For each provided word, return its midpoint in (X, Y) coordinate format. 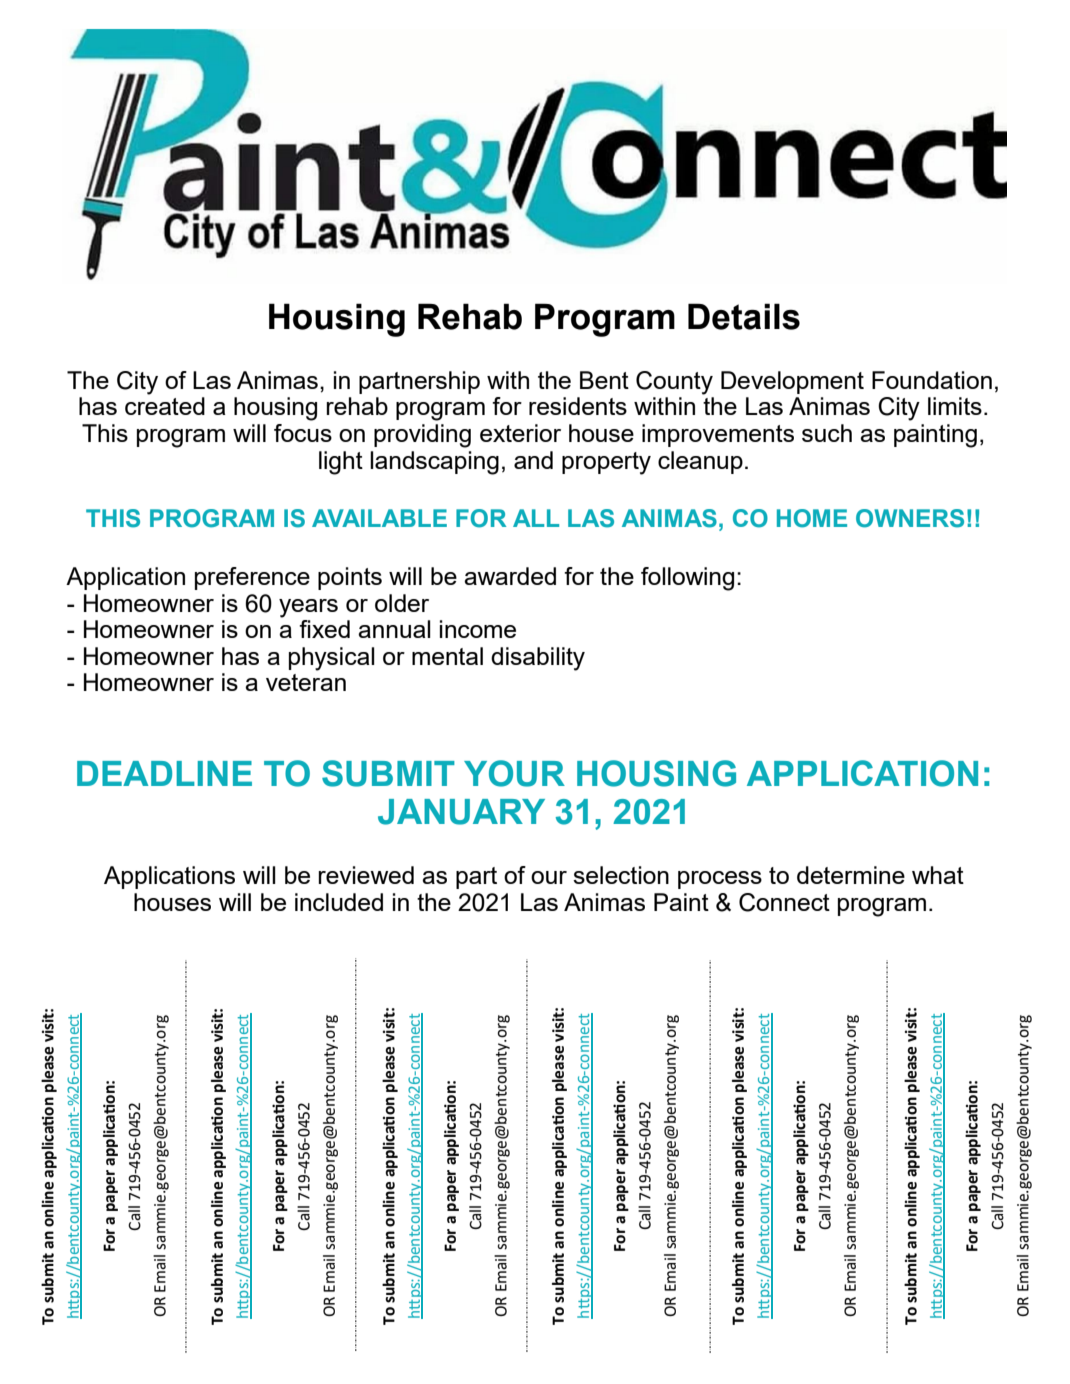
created (165, 406)
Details (744, 316)
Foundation (932, 380)
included (339, 902)
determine (851, 875)
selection (621, 875)
